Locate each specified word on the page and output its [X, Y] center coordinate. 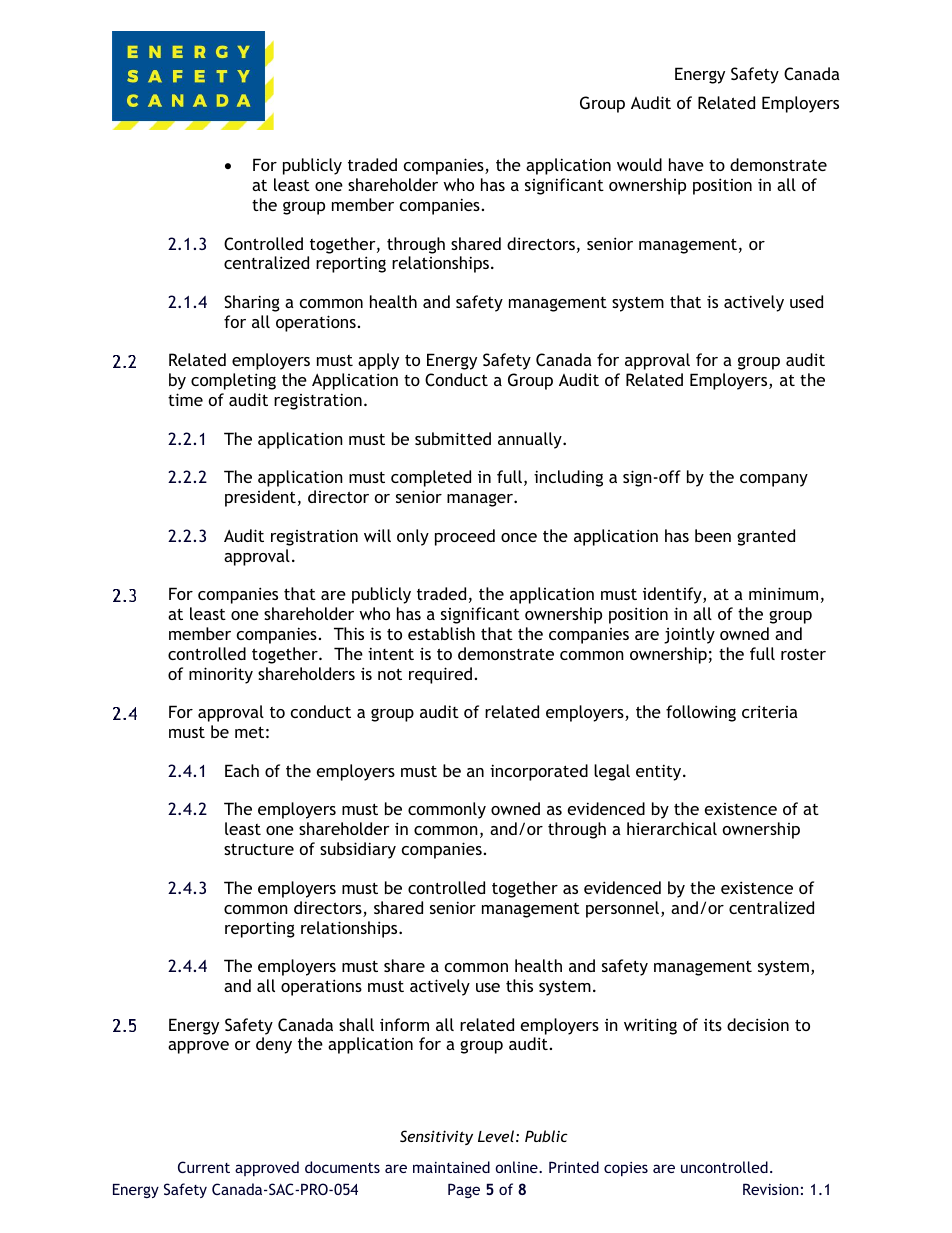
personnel [622, 909]
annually [531, 440]
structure [259, 849]
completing [233, 381]
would [639, 164]
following [701, 713]
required [440, 675]
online [517, 1167]
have [686, 164]
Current [204, 1167]
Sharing [252, 303]
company [774, 480]
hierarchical [672, 828]
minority [221, 675]
